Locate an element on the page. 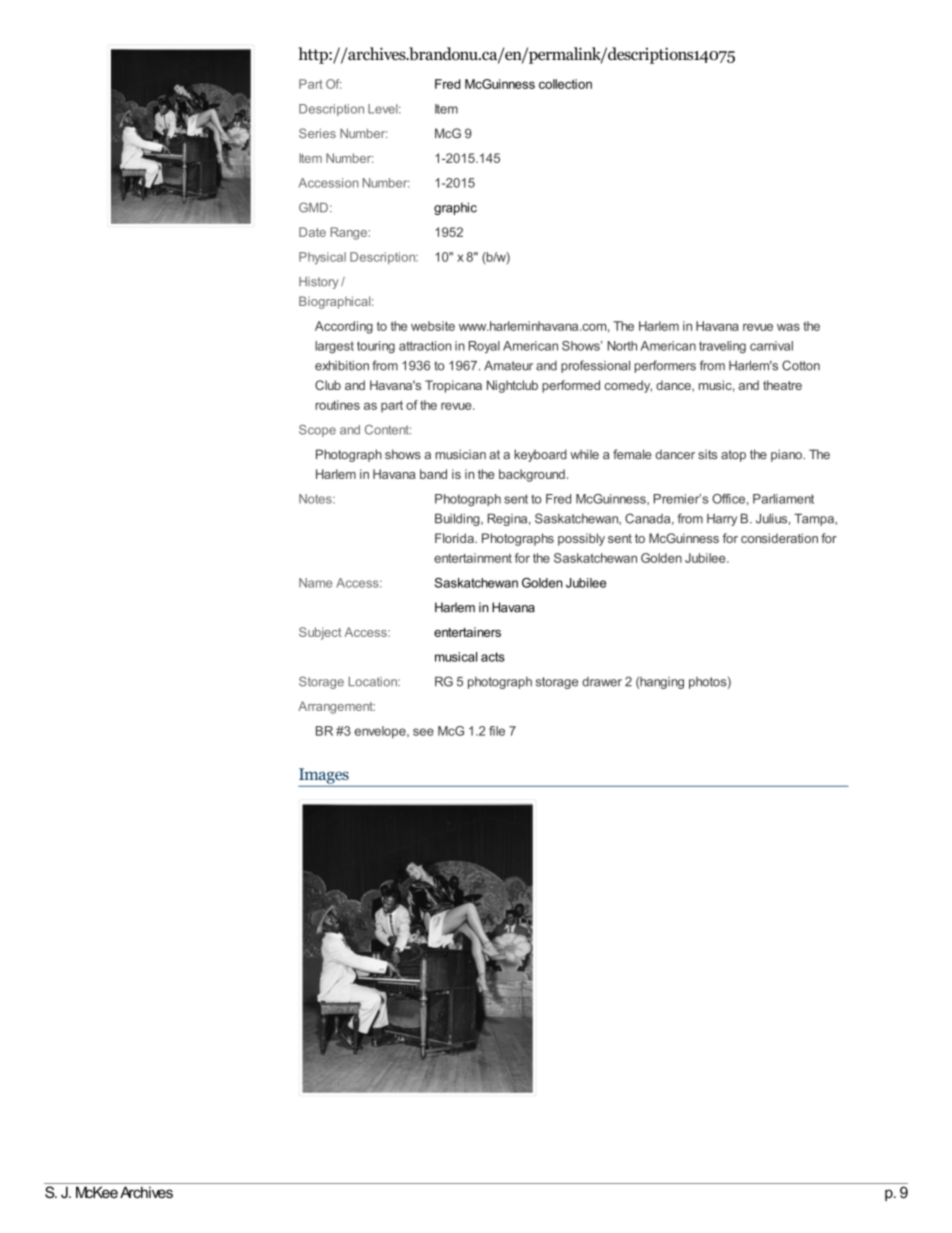 The image size is (952, 1233). Series is located at coordinates (317, 133).
